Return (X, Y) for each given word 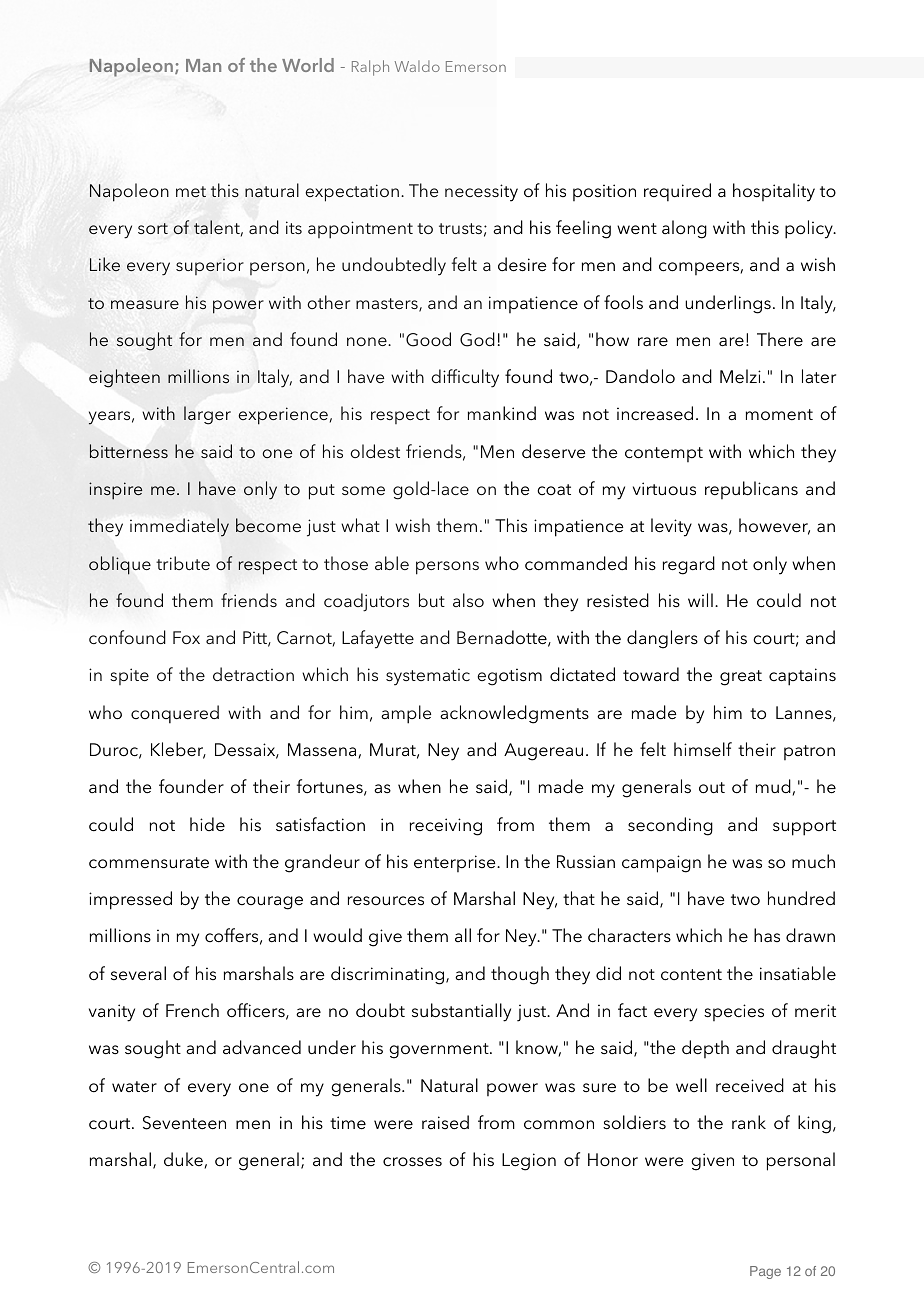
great (741, 678)
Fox (186, 637)
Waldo (417, 66)
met (191, 191)
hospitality (774, 192)
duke (183, 1159)
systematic (428, 677)
